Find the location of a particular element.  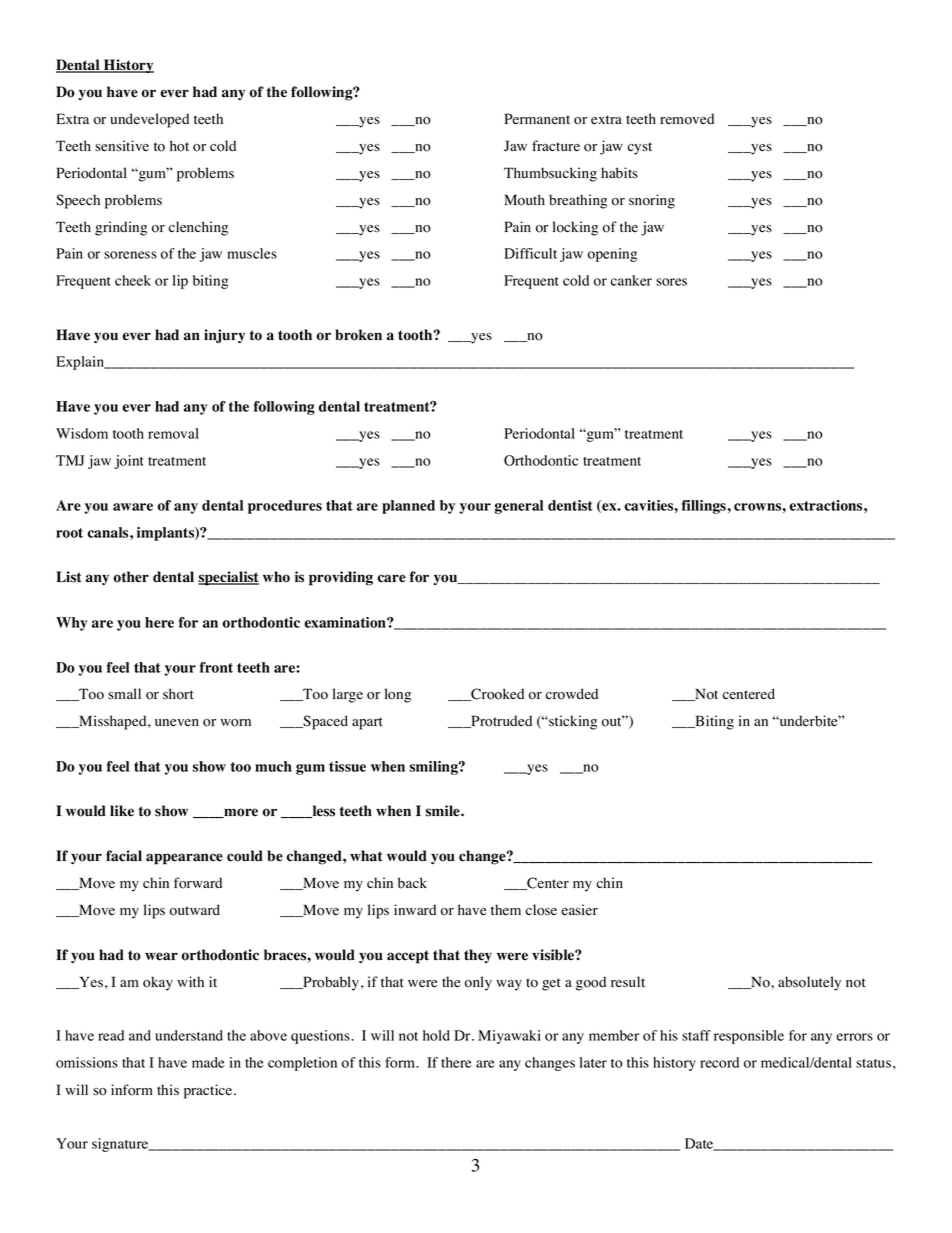

smile is located at coordinates (443, 811).
